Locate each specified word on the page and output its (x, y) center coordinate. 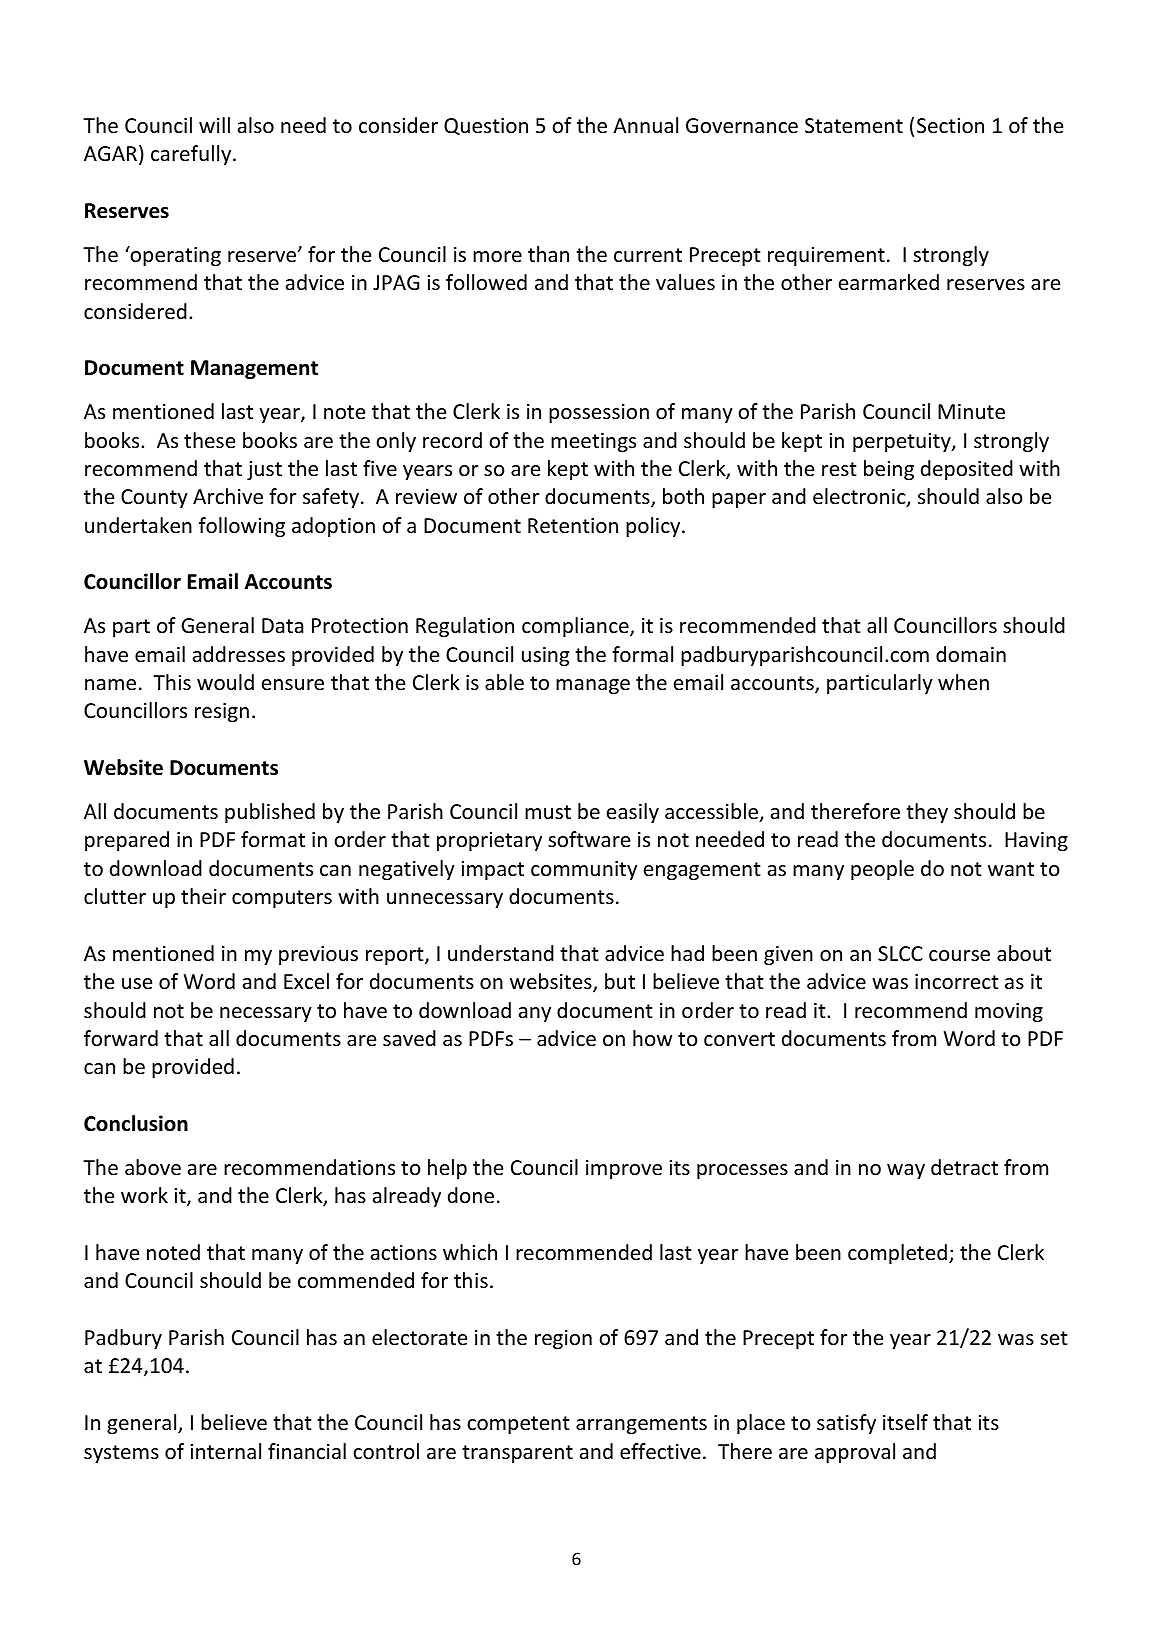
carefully (192, 155)
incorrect (956, 982)
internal (226, 1451)
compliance (576, 627)
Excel (306, 981)
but (620, 981)
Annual (645, 125)
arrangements (641, 1425)
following (242, 527)
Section (950, 126)
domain (971, 654)
